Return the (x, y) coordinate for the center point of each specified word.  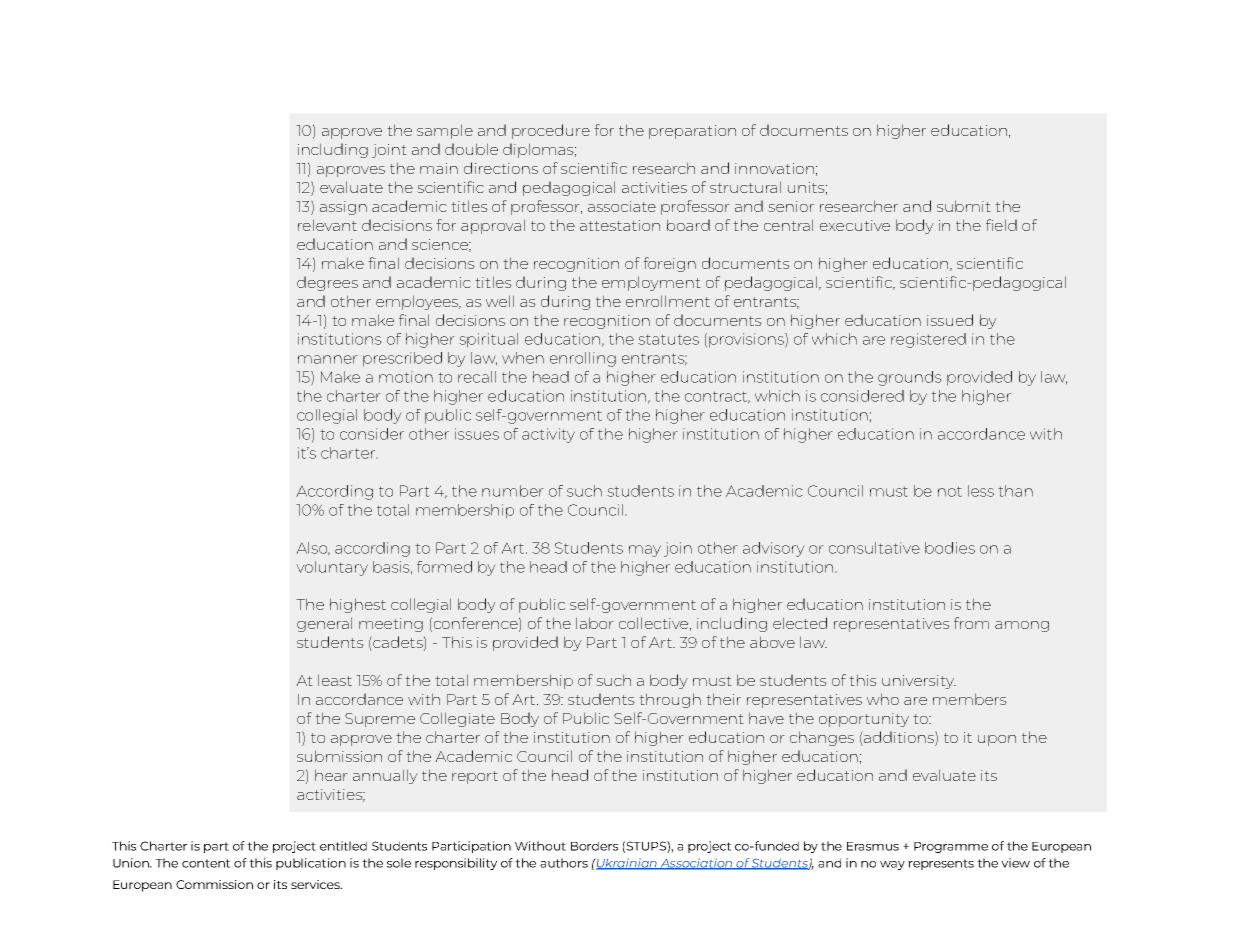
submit (964, 206)
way (892, 865)
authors (564, 863)
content (206, 863)
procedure (551, 131)
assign (343, 208)
